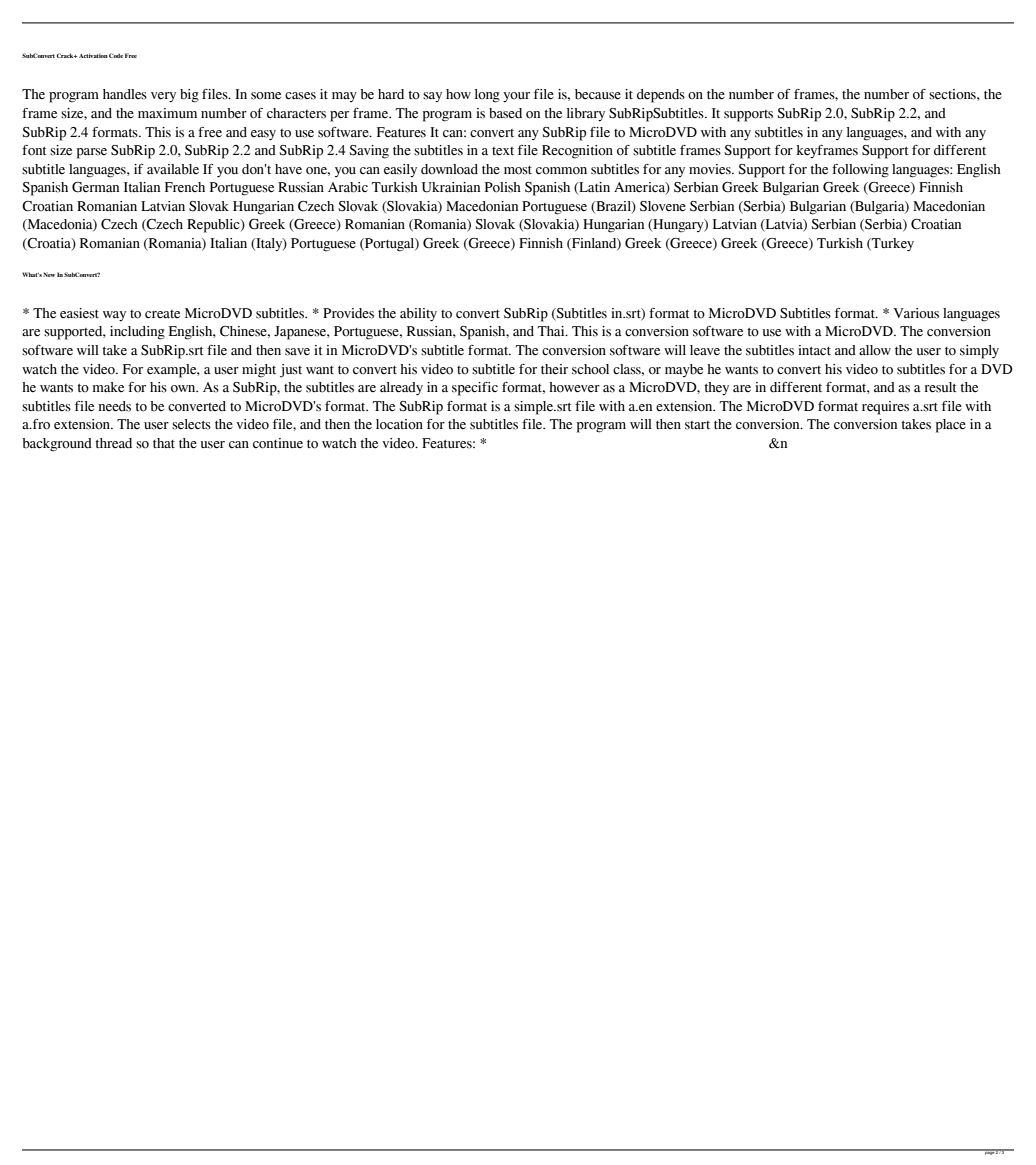 The width and height of the image is (1036, 1165). Describe the element at coordinates (503, 151) in the image. I see `text` at that location.
